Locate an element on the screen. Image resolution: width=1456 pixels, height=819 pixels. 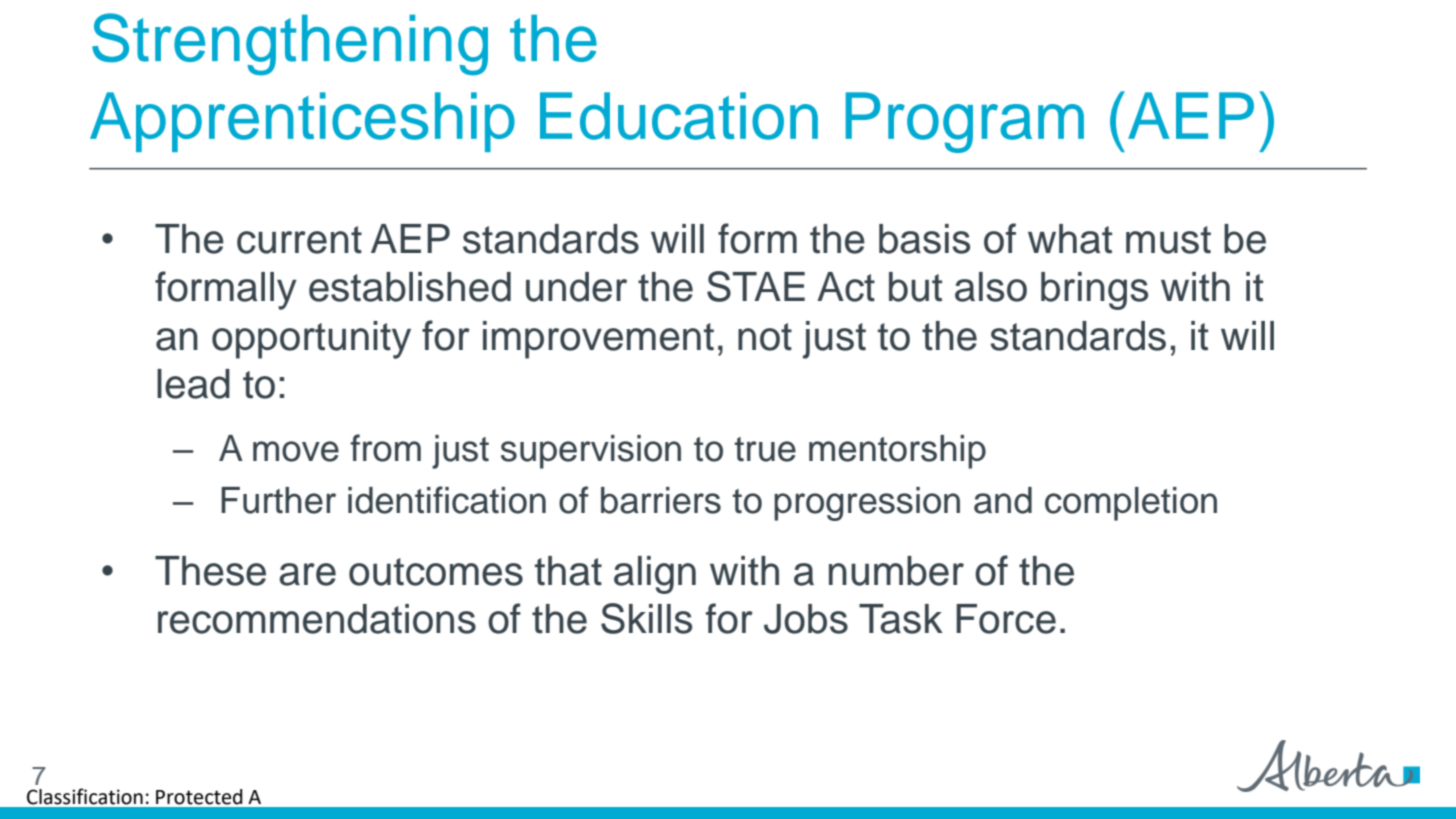
basis is located at coordinates (924, 239).
